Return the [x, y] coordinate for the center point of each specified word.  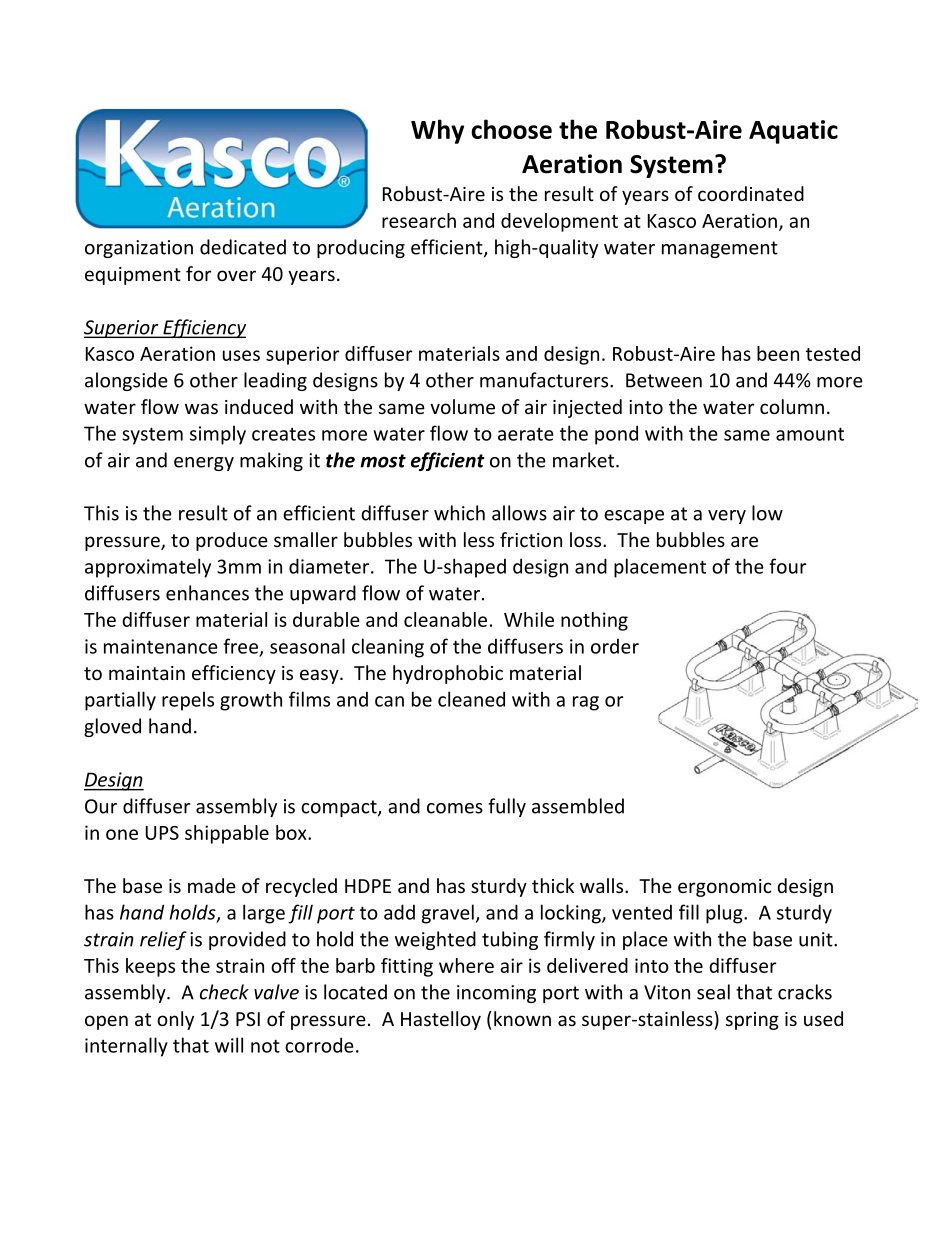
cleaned [471, 699]
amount [810, 434]
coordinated [751, 193]
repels [188, 701]
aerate [526, 434]
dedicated [243, 247]
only [175, 1020]
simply [218, 435]
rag [586, 703]
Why [437, 131]
